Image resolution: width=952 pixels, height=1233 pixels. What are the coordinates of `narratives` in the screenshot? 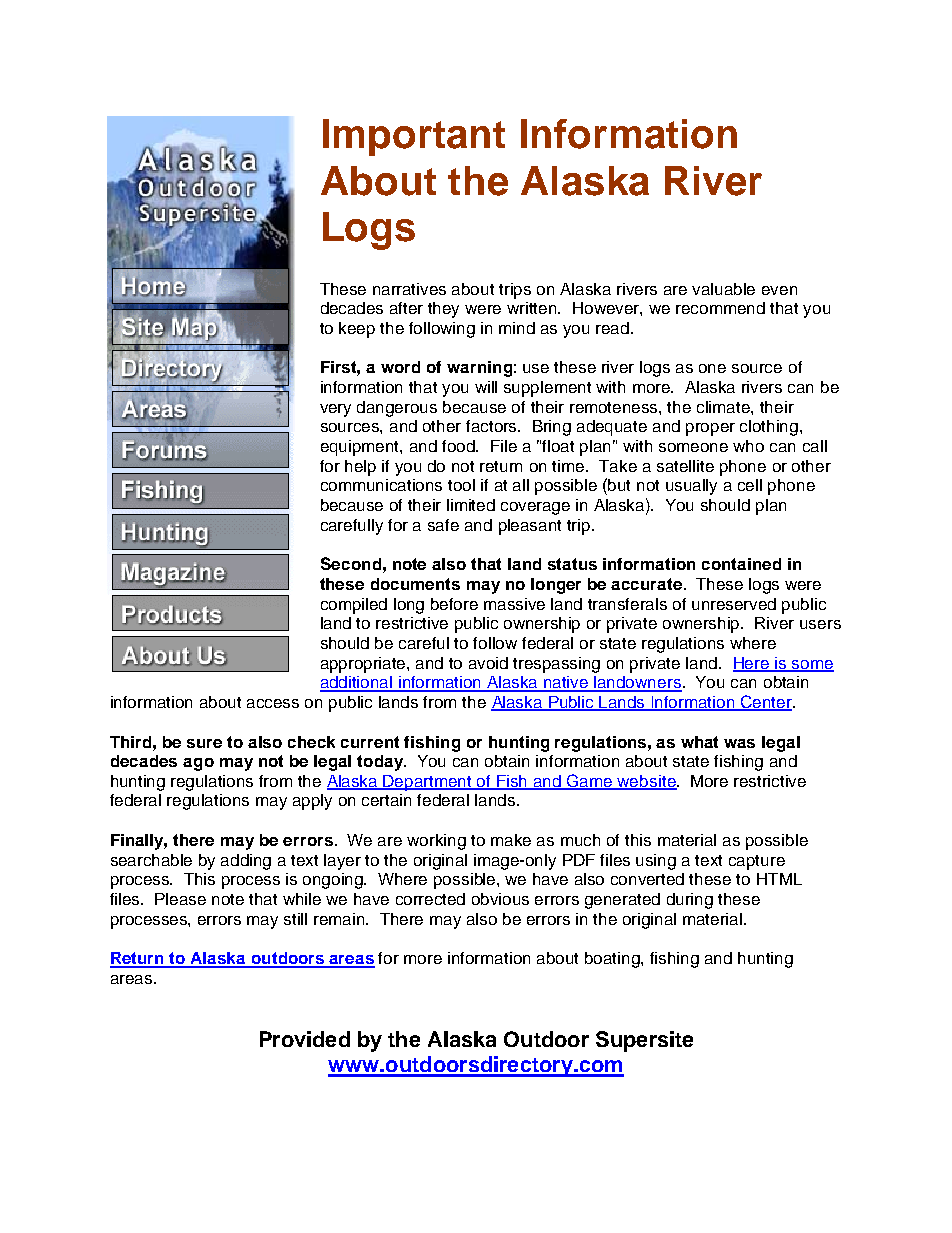 It's located at (409, 289).
